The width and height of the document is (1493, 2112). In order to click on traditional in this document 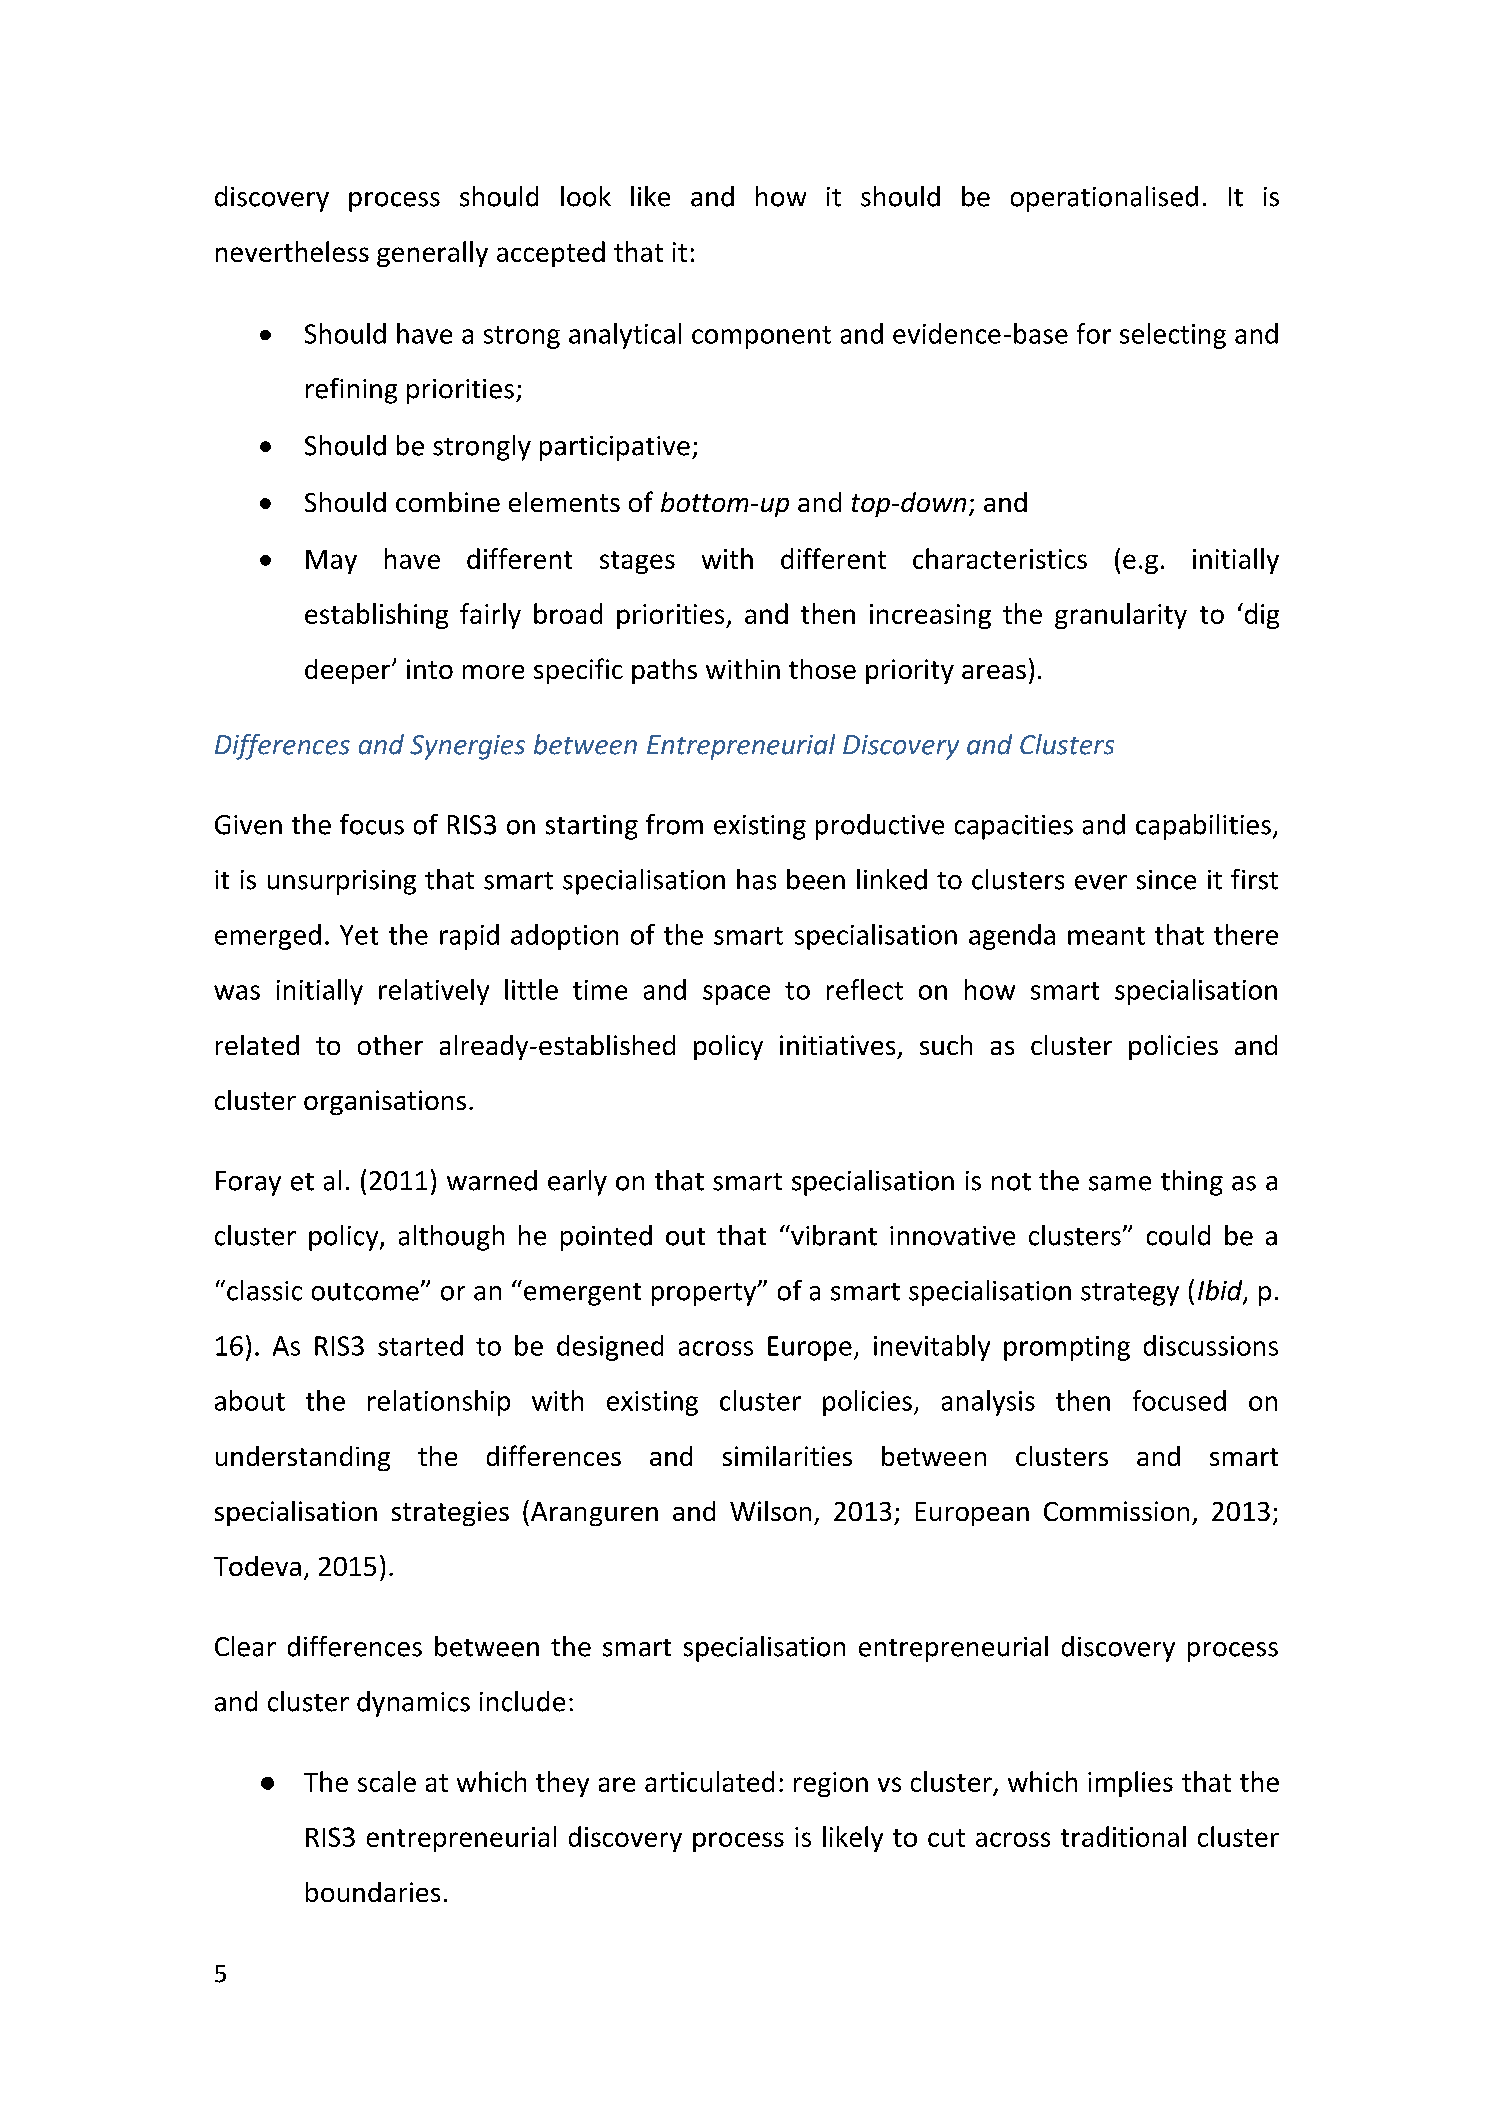, I will do `click(1123, 1836)`.
